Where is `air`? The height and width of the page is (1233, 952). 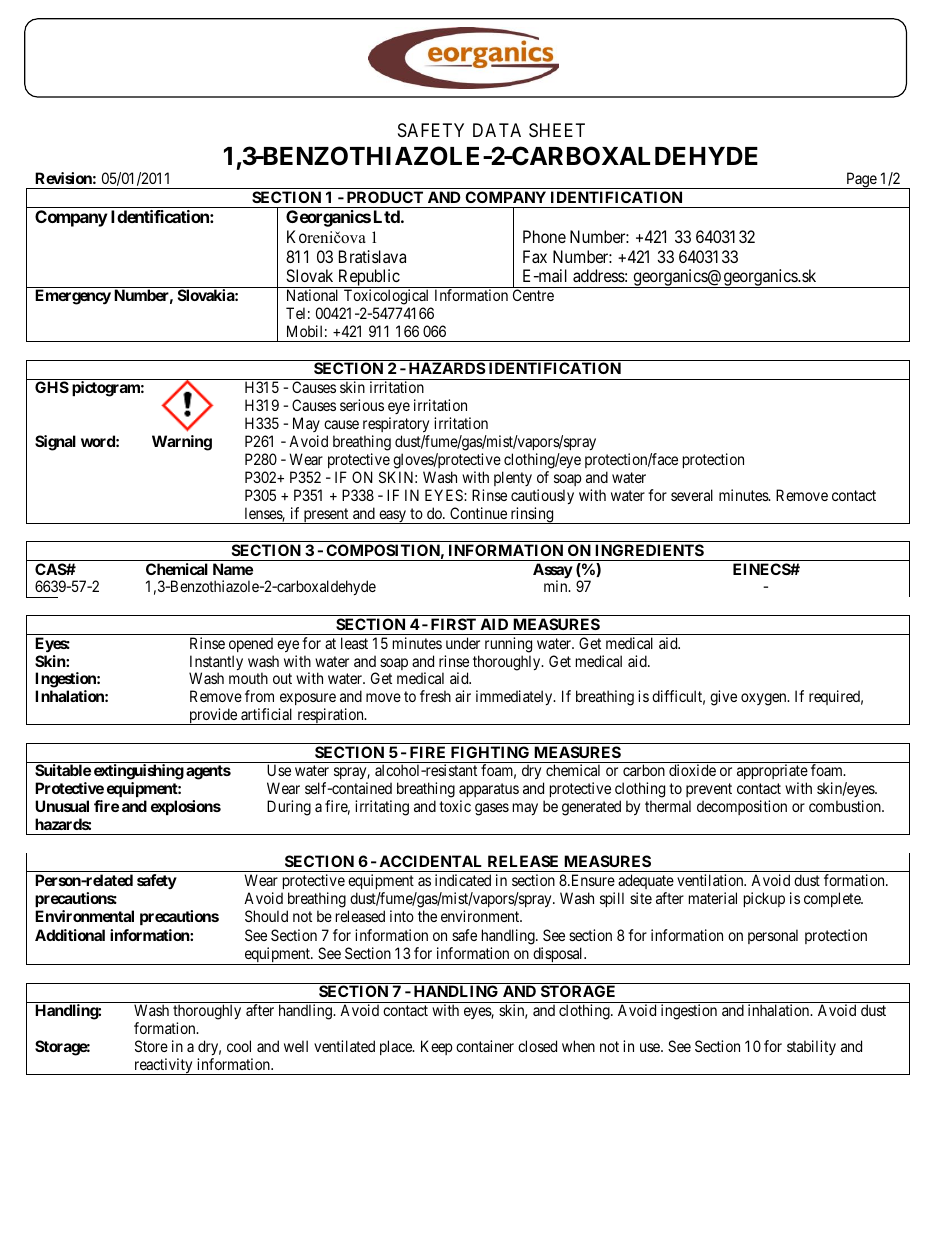 air is located at coordinates (463, 696).
